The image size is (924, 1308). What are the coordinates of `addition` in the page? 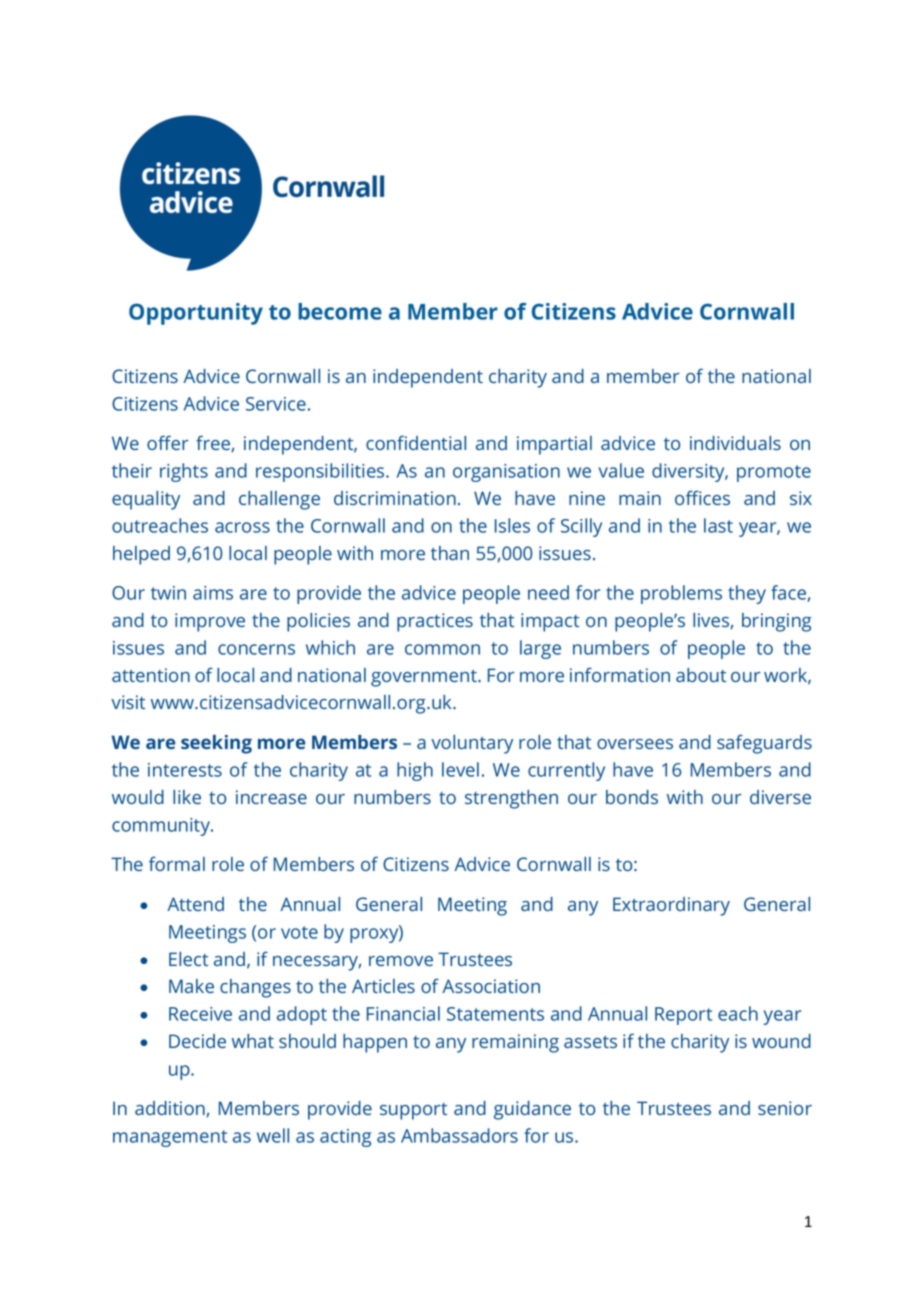 It's located at (171, 1109).
